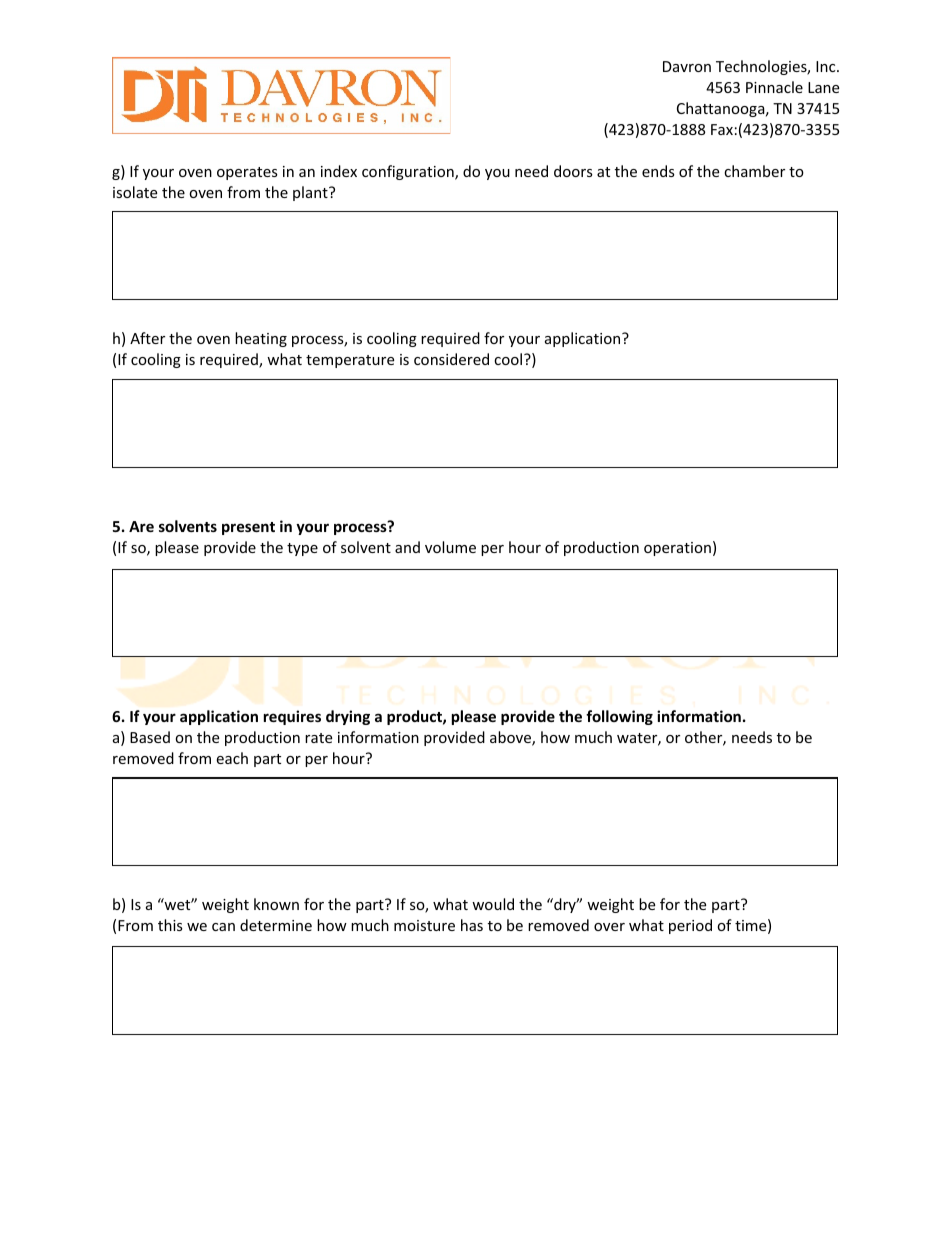  What do you see at coordinates (690, 926) in the image?
I see `period` at bounding box center [690, 926].
